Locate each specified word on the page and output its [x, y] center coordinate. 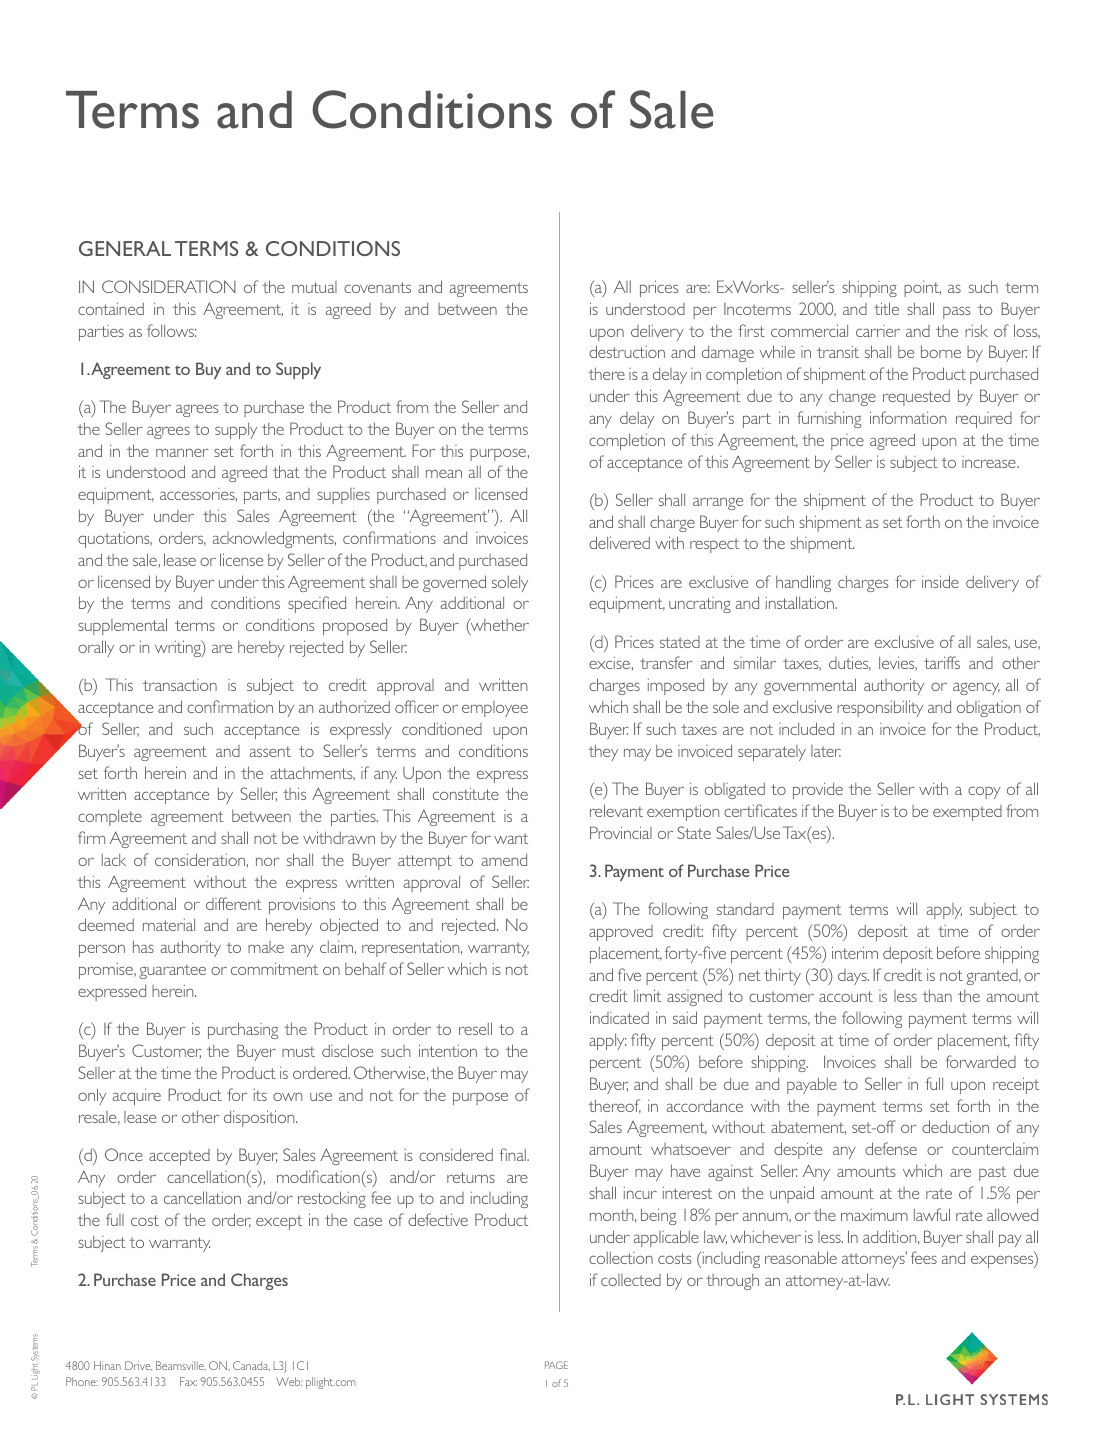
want [511, 838]
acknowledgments [274, 539]
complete [110, 817]
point [922, 288]
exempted [967, 813]
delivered [619, 542]
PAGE [556, 1365]
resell [475, 1028]
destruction [627, 351]
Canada [251, 1366]
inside [940, 581]
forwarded [981, 1061]
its [260, 1095]
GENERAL [125, 248]
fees [924, 1257]
